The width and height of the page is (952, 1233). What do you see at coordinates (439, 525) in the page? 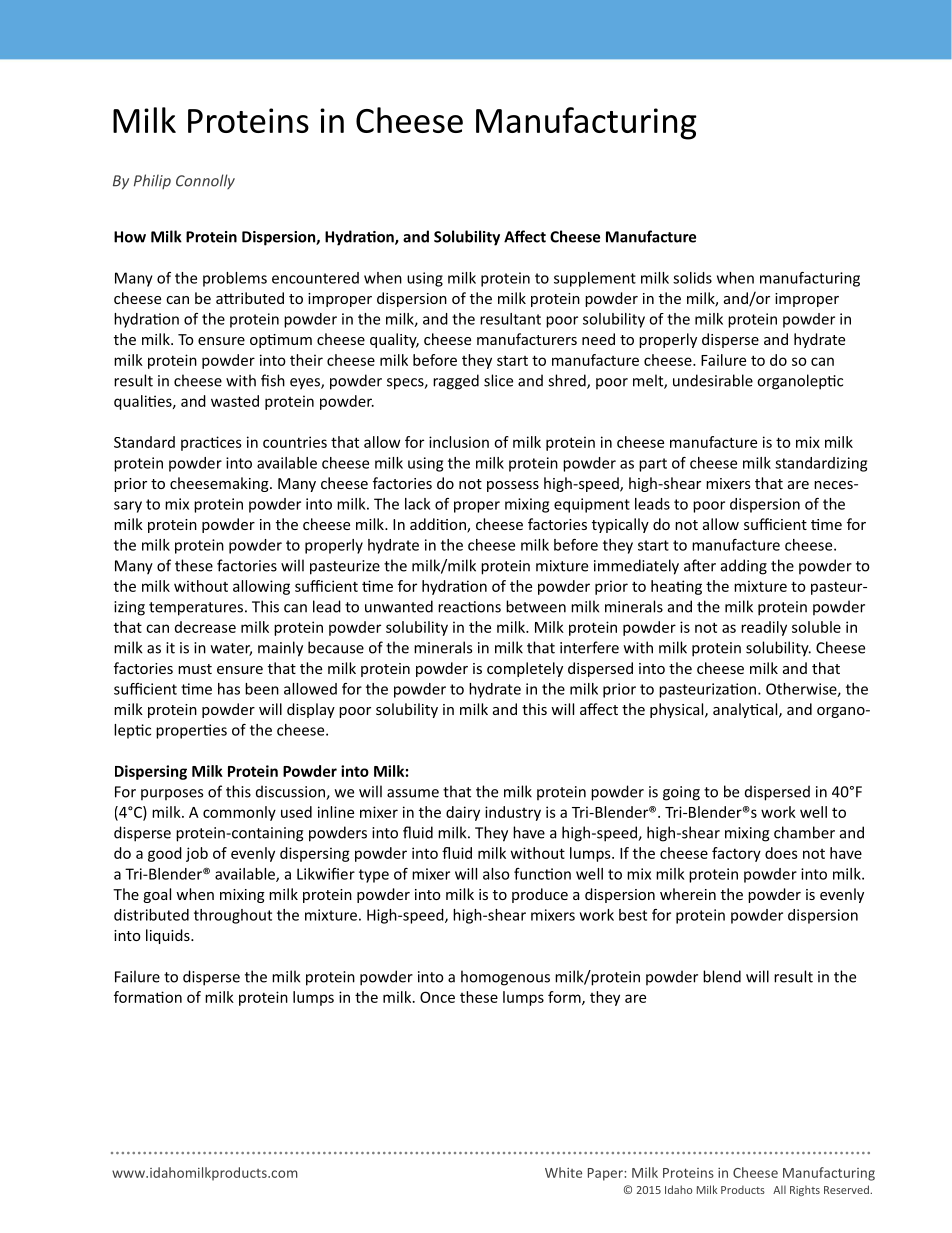
I see `addition` at bounding box center [439, 525].
